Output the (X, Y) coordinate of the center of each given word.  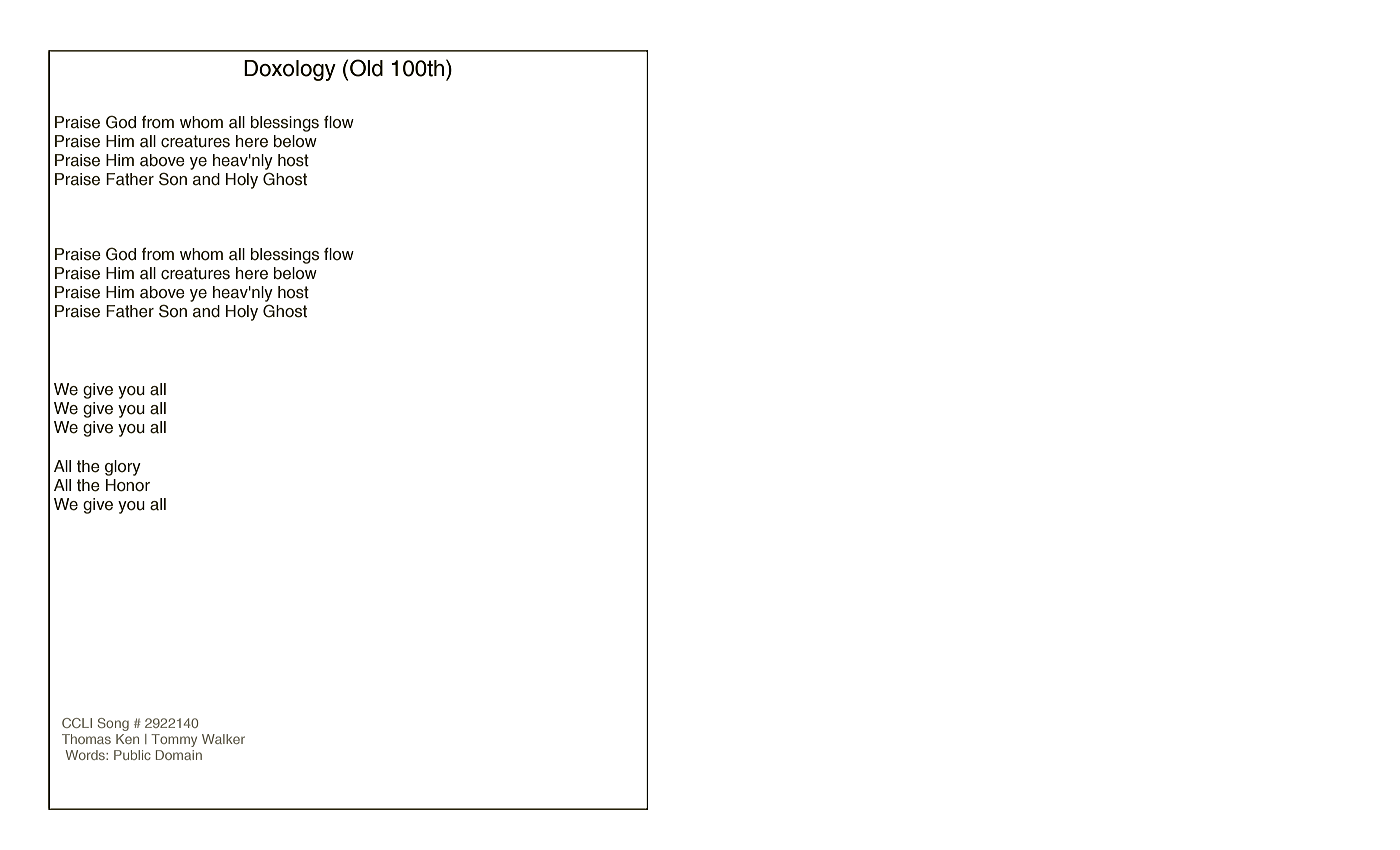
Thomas (86, 739)
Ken (127, 739)
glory (123, 468)
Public (132, 755)
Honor (128, 485)
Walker (223, 739)
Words (86, 755)
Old (366, 68)
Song (113, 724)
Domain (179, 755)
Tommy (174, 740)
